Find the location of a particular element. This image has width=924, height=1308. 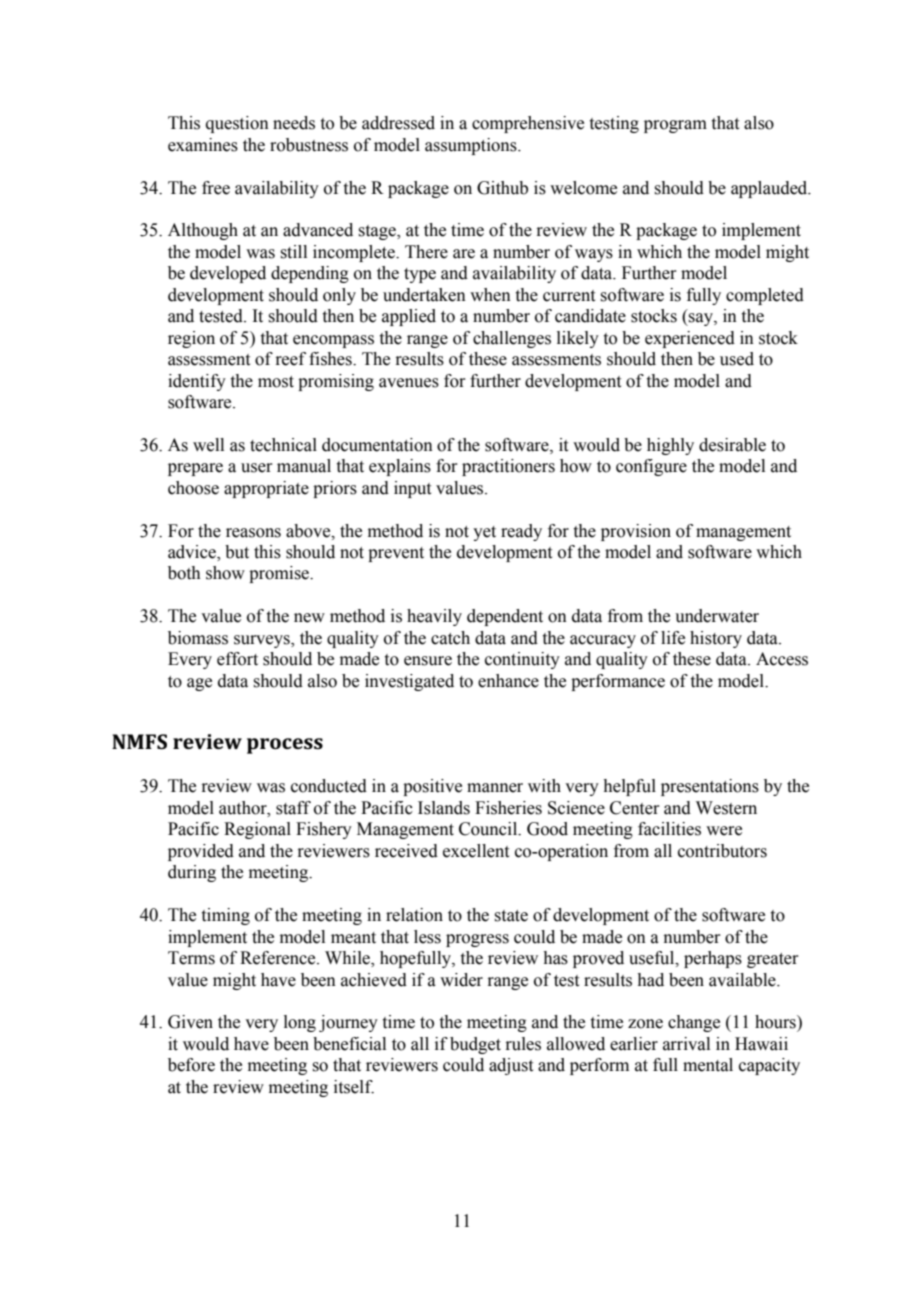

assumptions is located at coordinates (472, 146).
